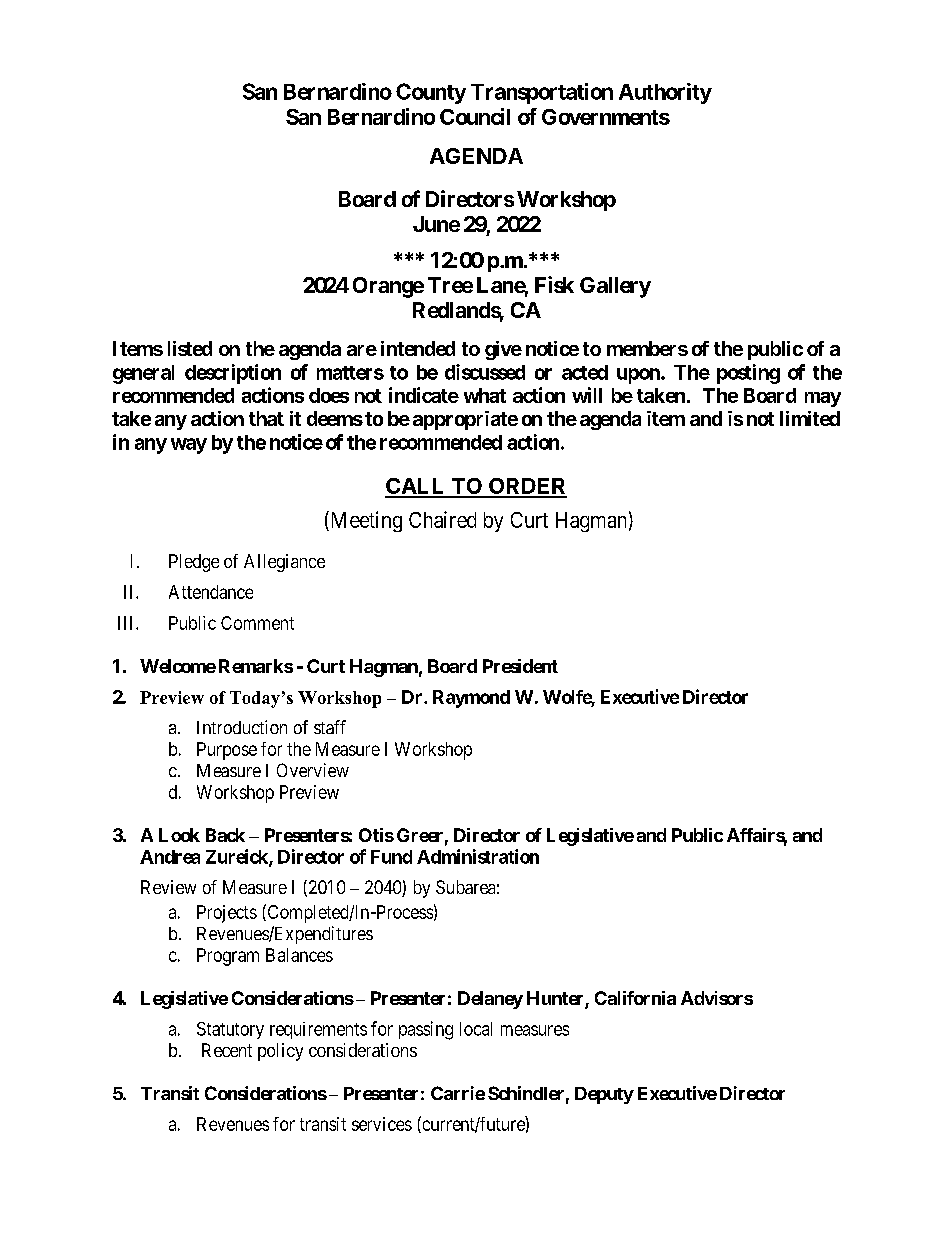  Describe the element at coordinates (431, 93) in the screenshot. I see `County` at that location.
